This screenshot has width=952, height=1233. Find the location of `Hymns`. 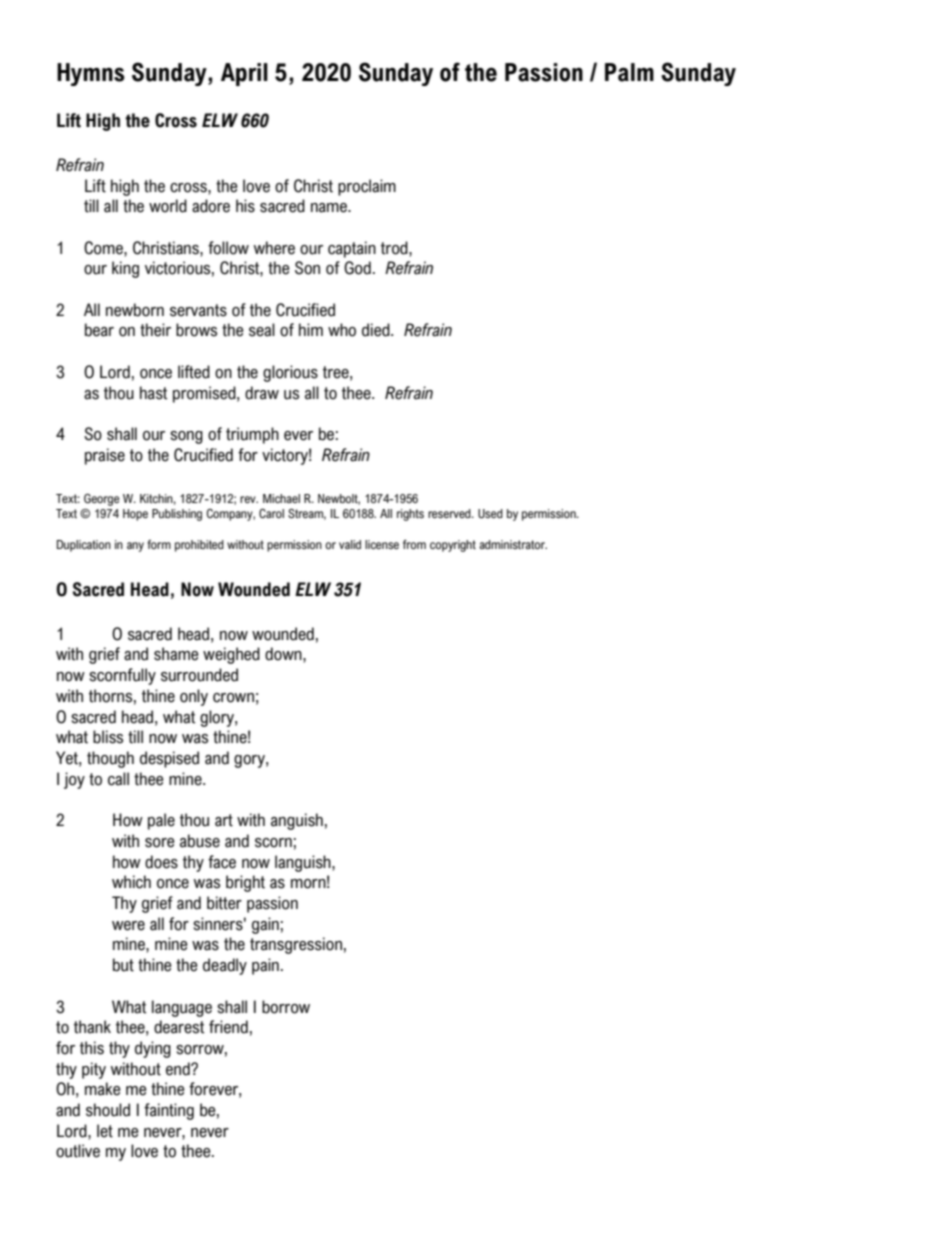

Hymns is located at coordinates (91, 74).
